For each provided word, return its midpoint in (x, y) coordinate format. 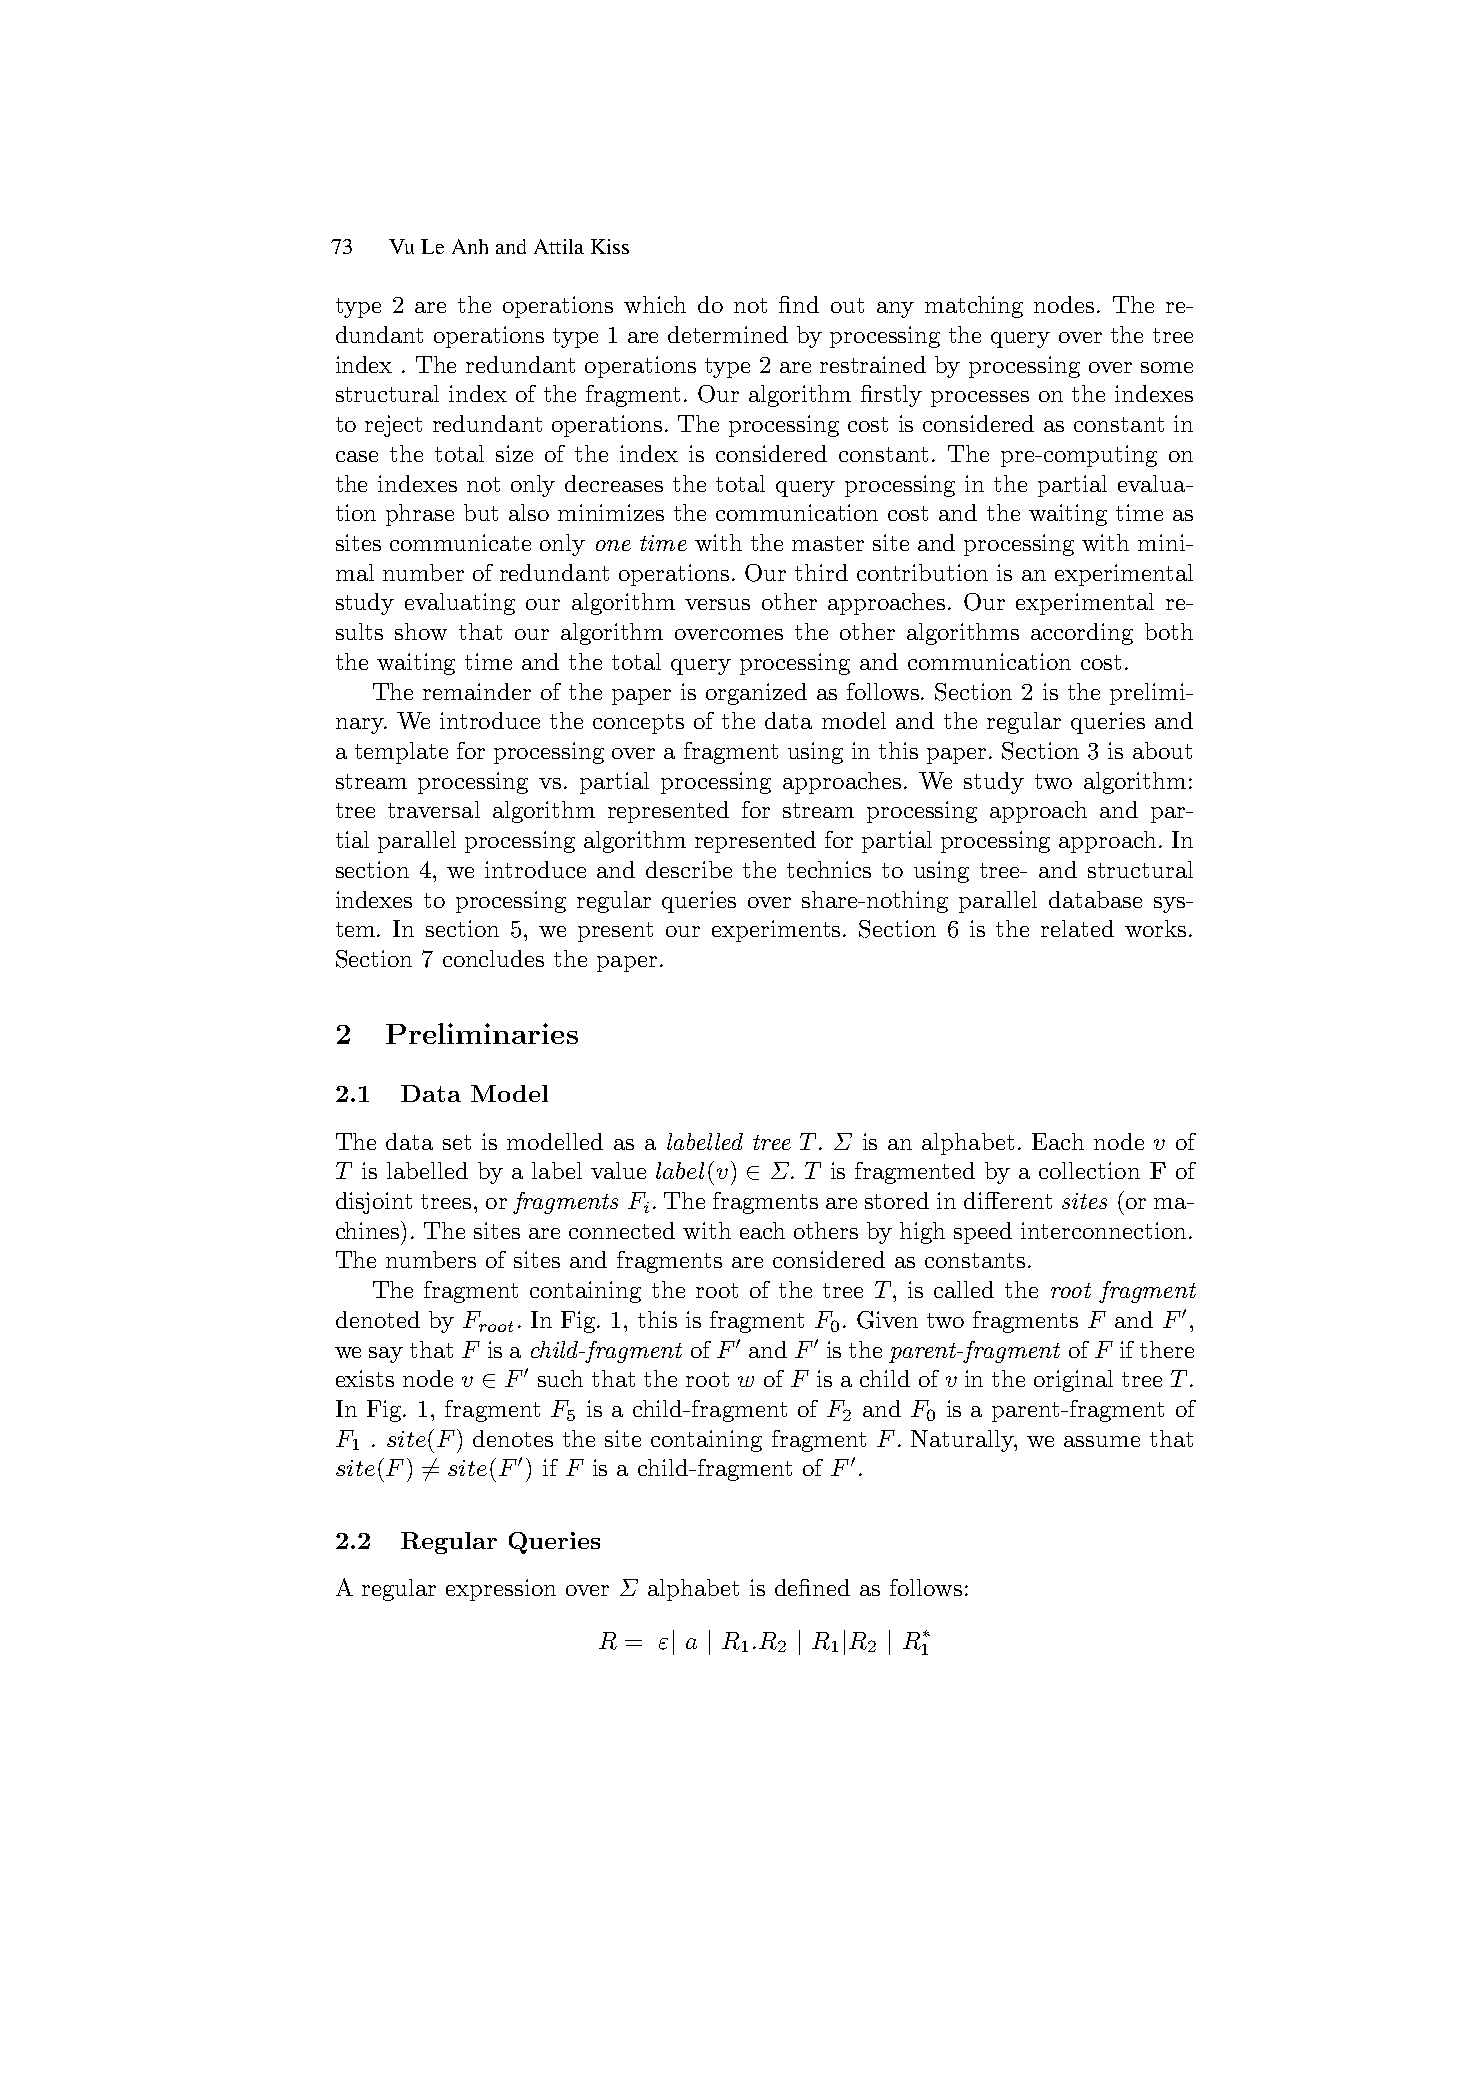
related (1077, 928)
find (799, 304)
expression (501, 1590)
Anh (470, 246)
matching (974, 307)
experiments (778, 931)
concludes (493, 958)
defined (812, 1587)
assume (1102, 1441)
